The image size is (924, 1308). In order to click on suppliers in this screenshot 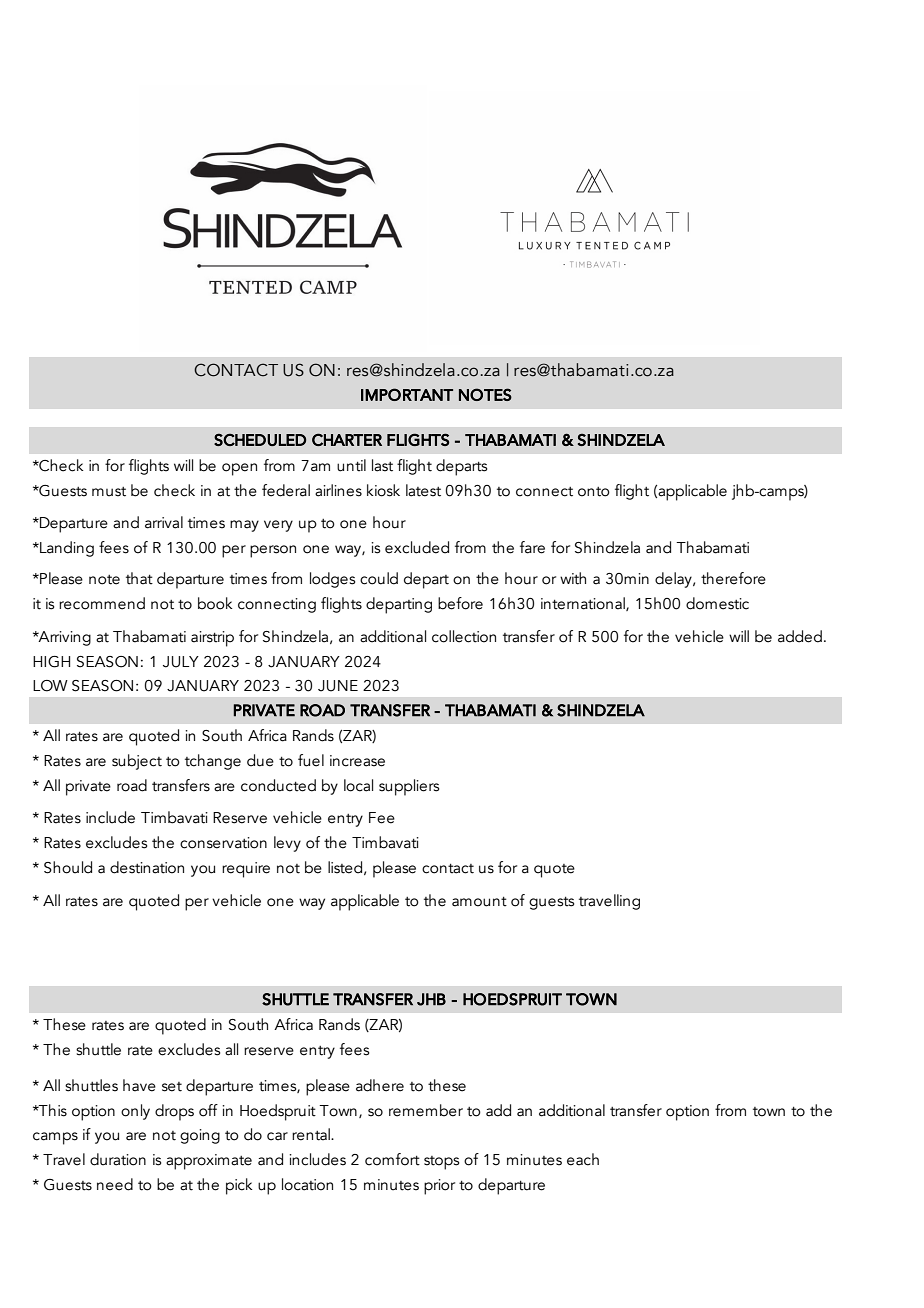, I will do `click(409, 787)`.
